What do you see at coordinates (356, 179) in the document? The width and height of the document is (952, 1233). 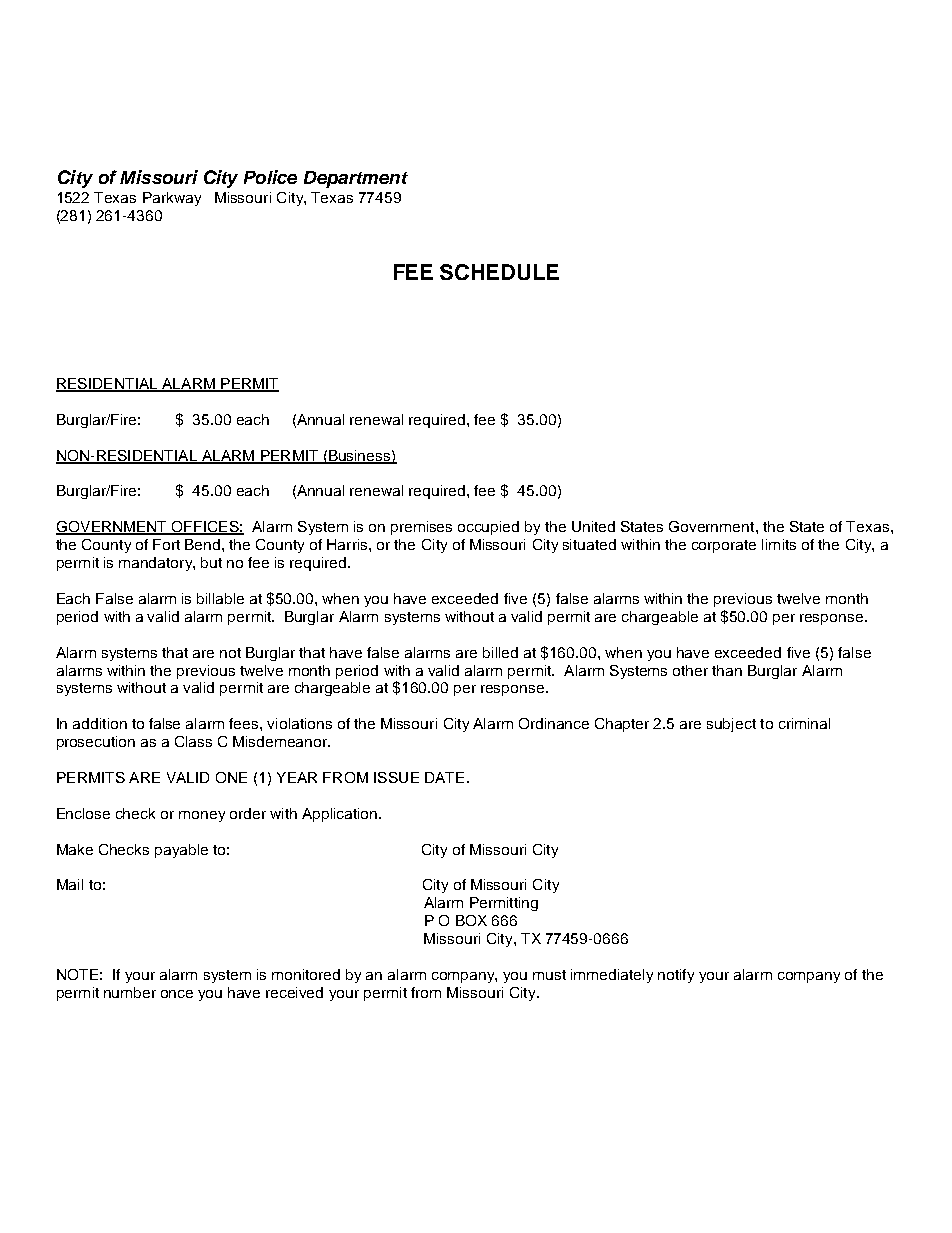 I see `Department` at bounding box center [356, 179].
